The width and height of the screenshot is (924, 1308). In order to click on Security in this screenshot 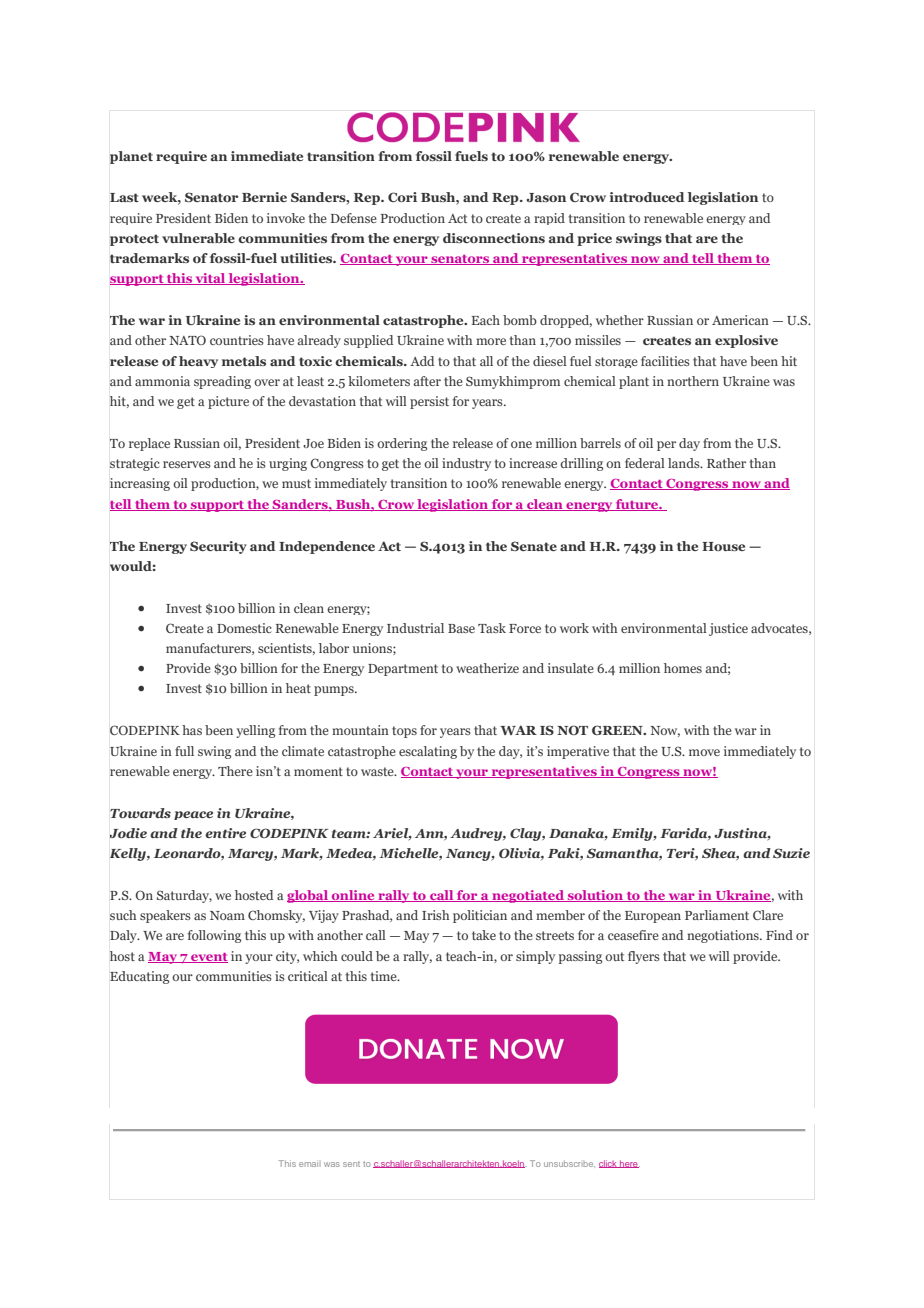, I will do `click(218, 547)`.
